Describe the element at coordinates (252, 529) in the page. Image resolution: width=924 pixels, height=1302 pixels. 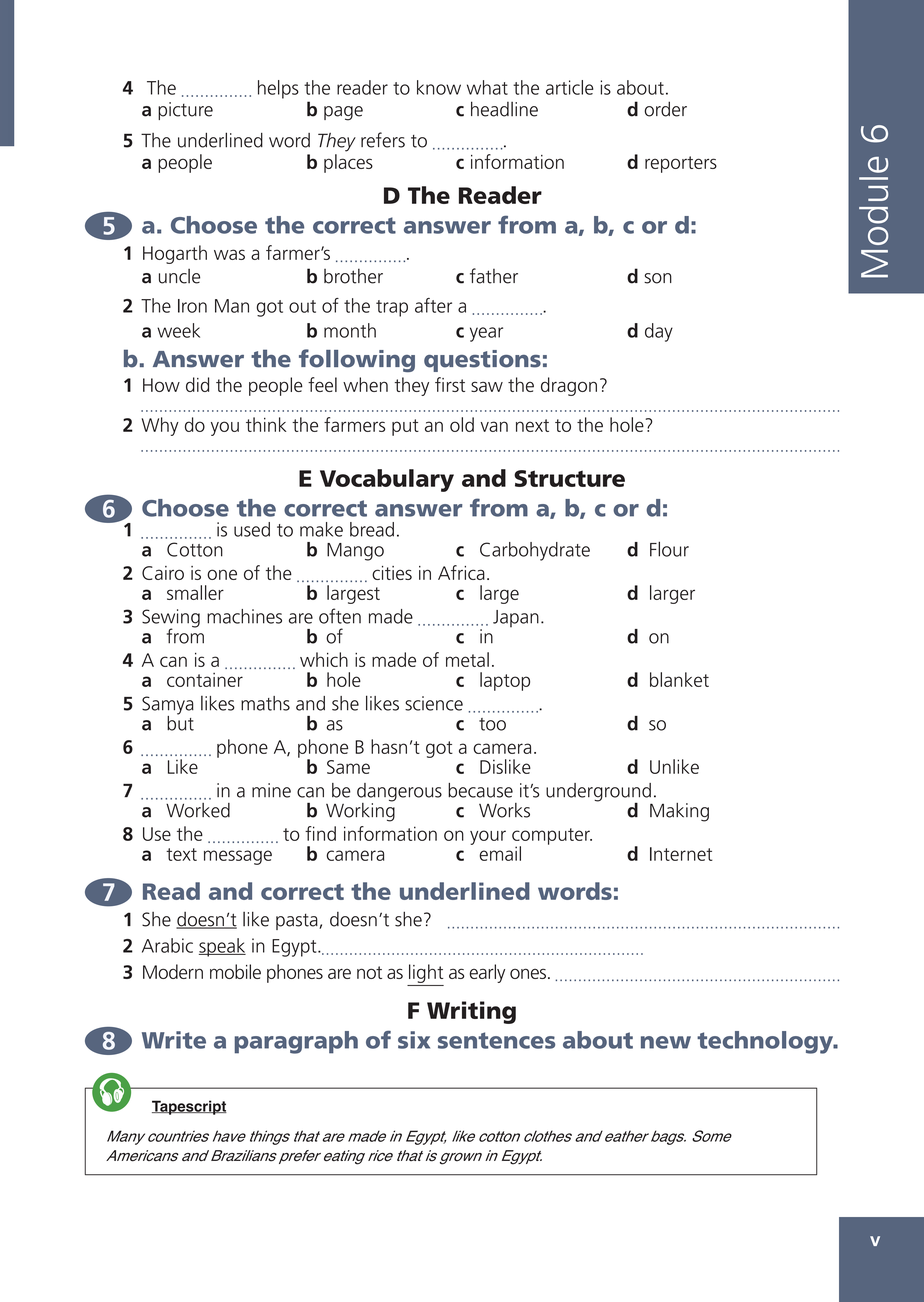
I see `used` at that location.
